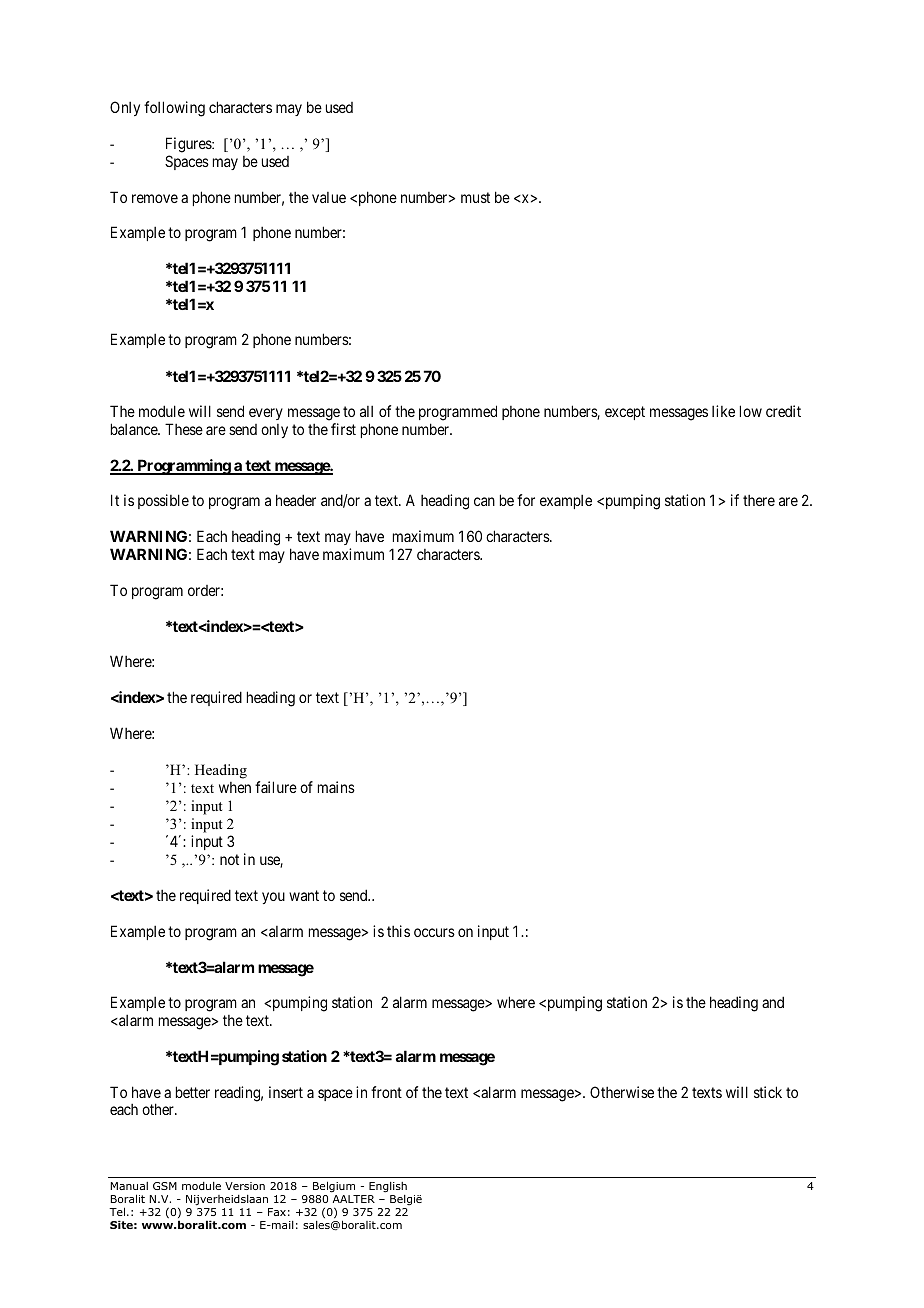  Describe the element at coordinates (235, 787) in the page. I see `when` at that location.
